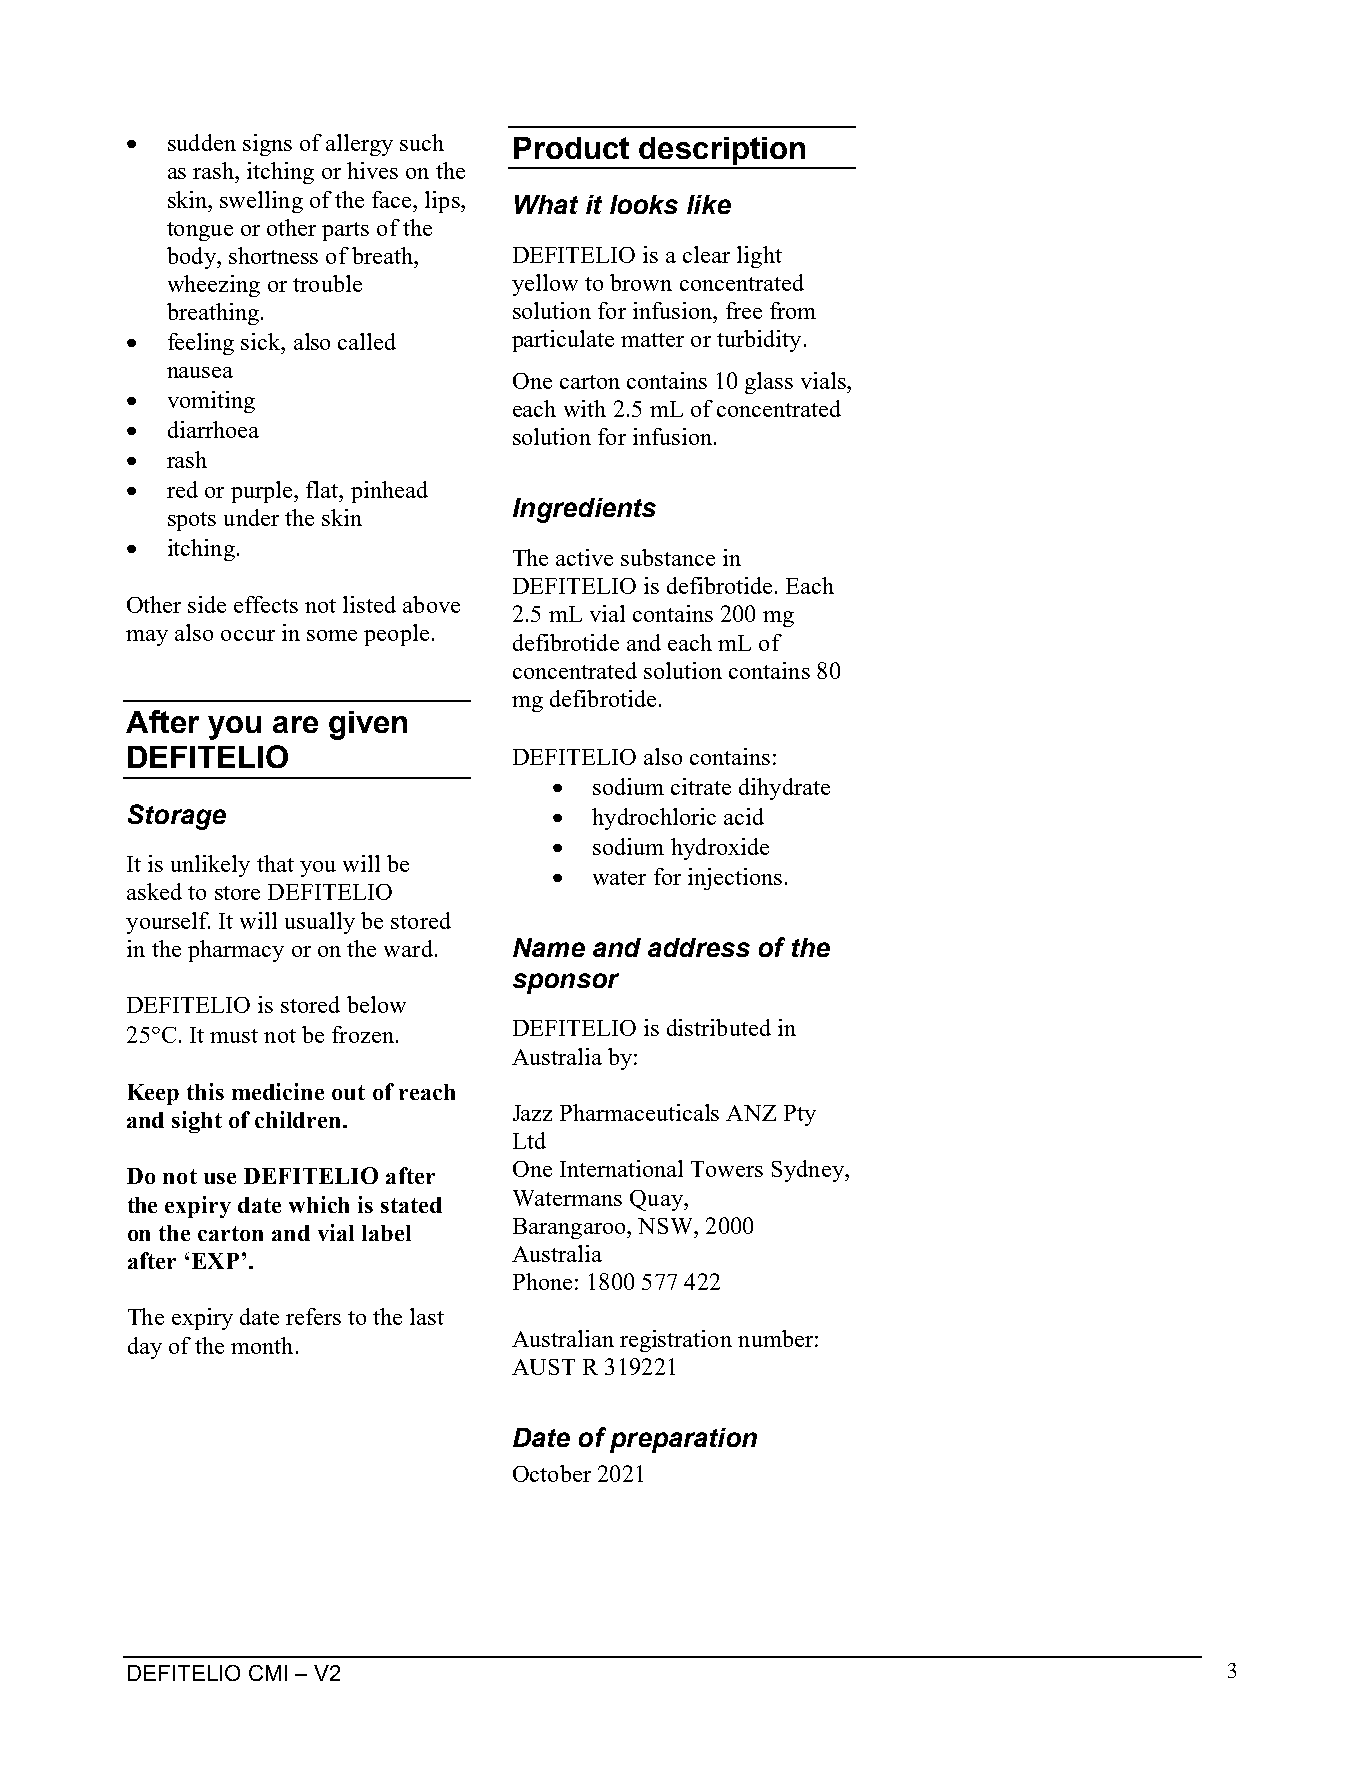 The image size is (1365, 1766). What do you see at coordinates (261, 202) in the screenshot?
I see `swelling` at bounding box center [261, 202].
